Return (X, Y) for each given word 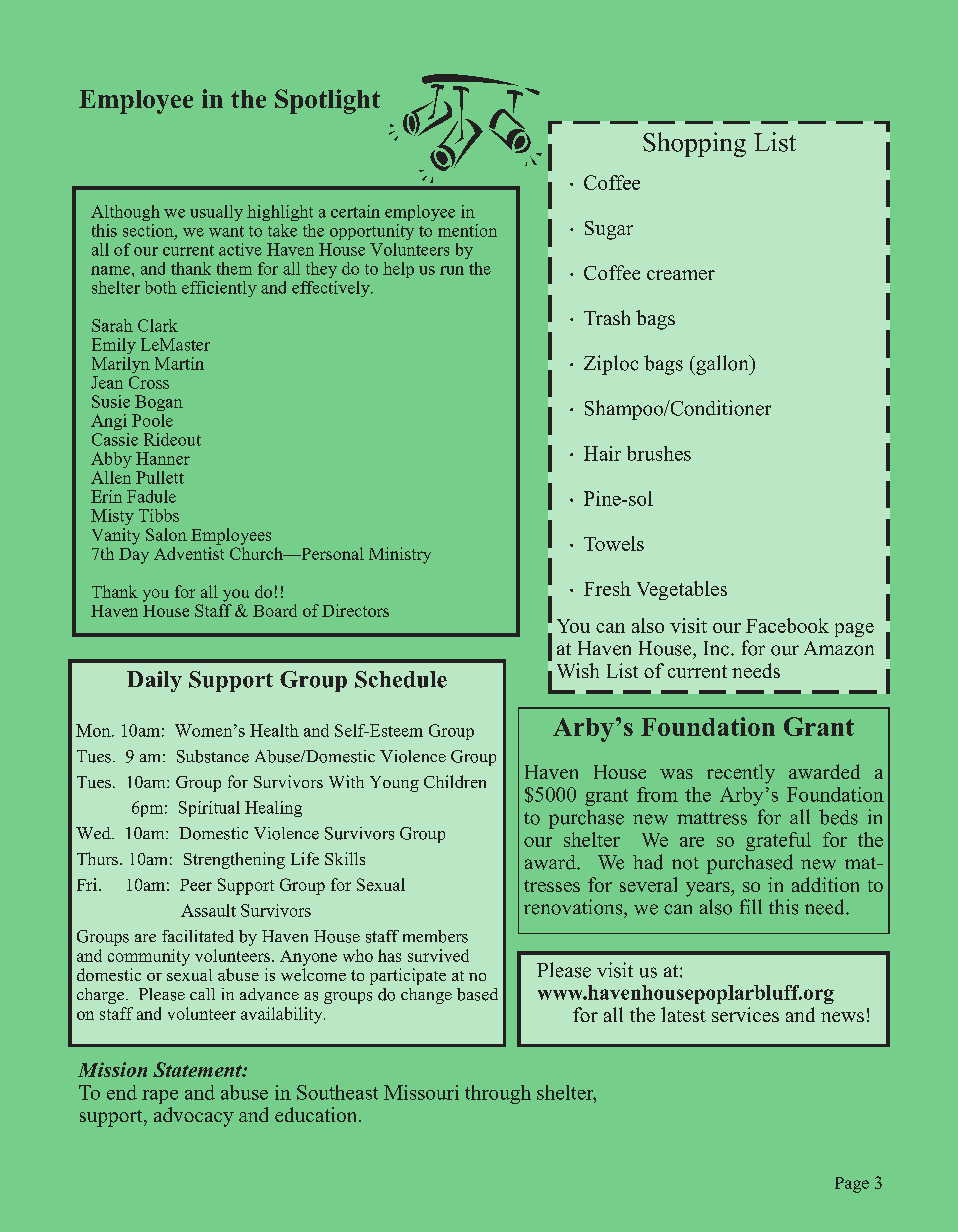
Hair (602, 453)
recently (741, 774)
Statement (198, 1069)
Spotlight (327, 101)
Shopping (694, 144)
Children (455, 781)
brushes (659, 453)
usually (216, 213)
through (498, 1094)
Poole (152, 420)
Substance (213, 756)
